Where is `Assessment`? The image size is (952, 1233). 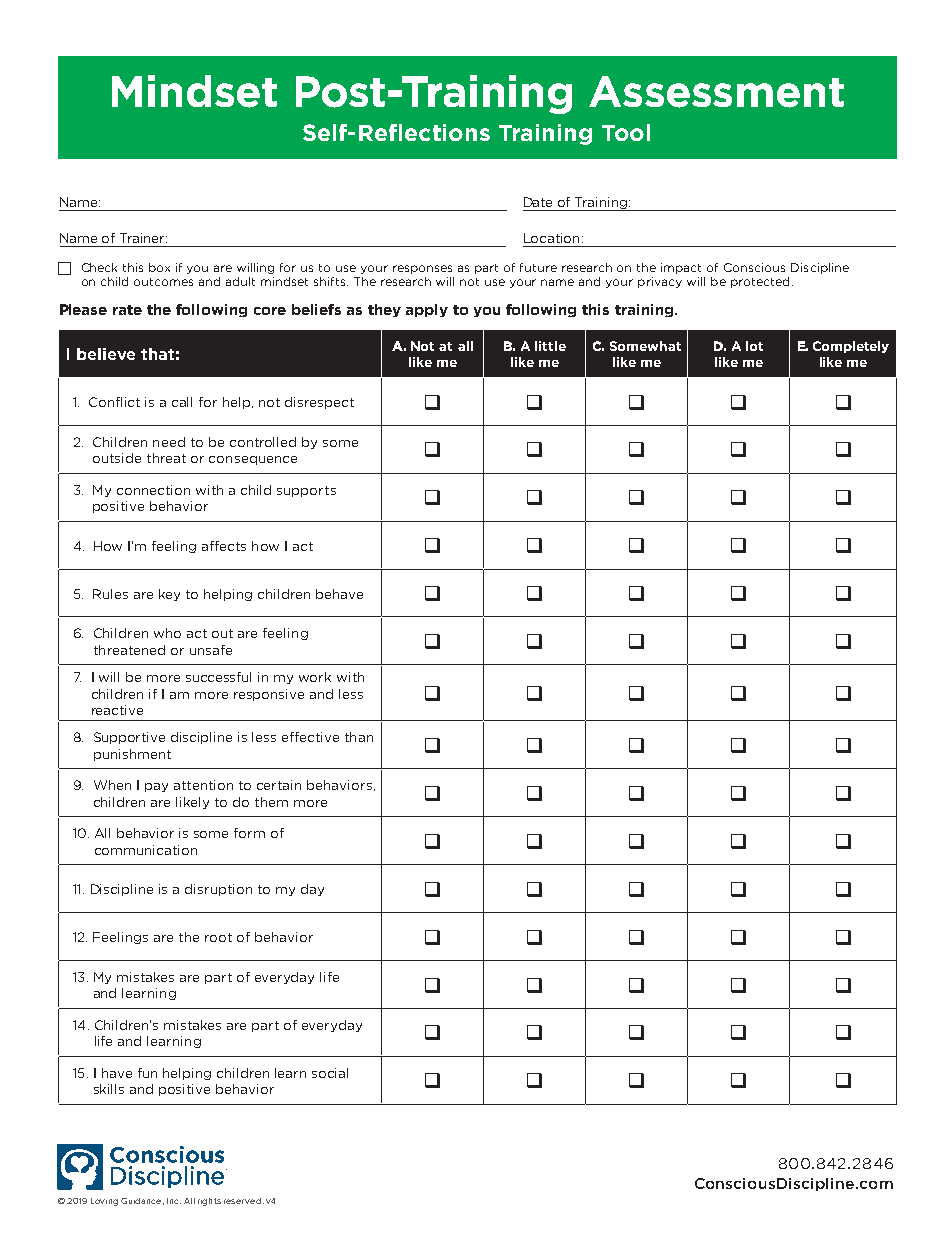
Assessment is located at coordinates (716, 92).
